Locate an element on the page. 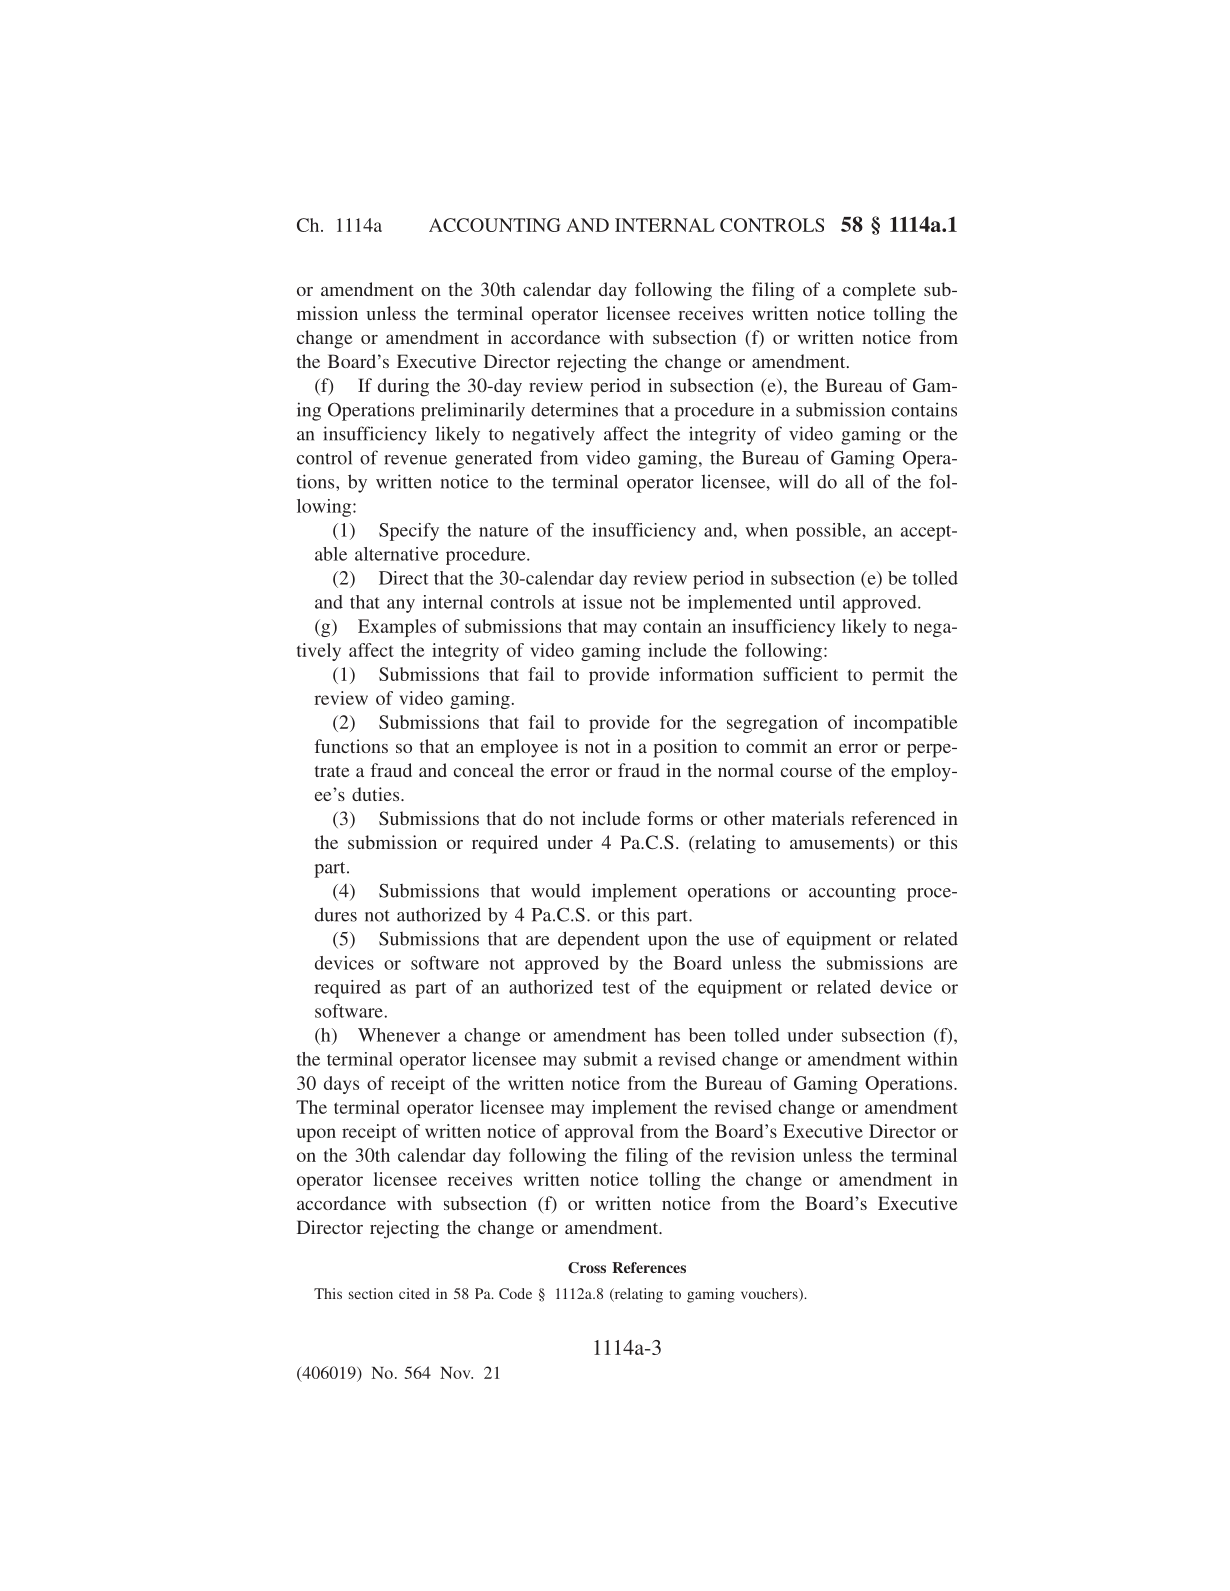 The image size is (1230, 1591). submit is located at coordinates (611, 1059).
